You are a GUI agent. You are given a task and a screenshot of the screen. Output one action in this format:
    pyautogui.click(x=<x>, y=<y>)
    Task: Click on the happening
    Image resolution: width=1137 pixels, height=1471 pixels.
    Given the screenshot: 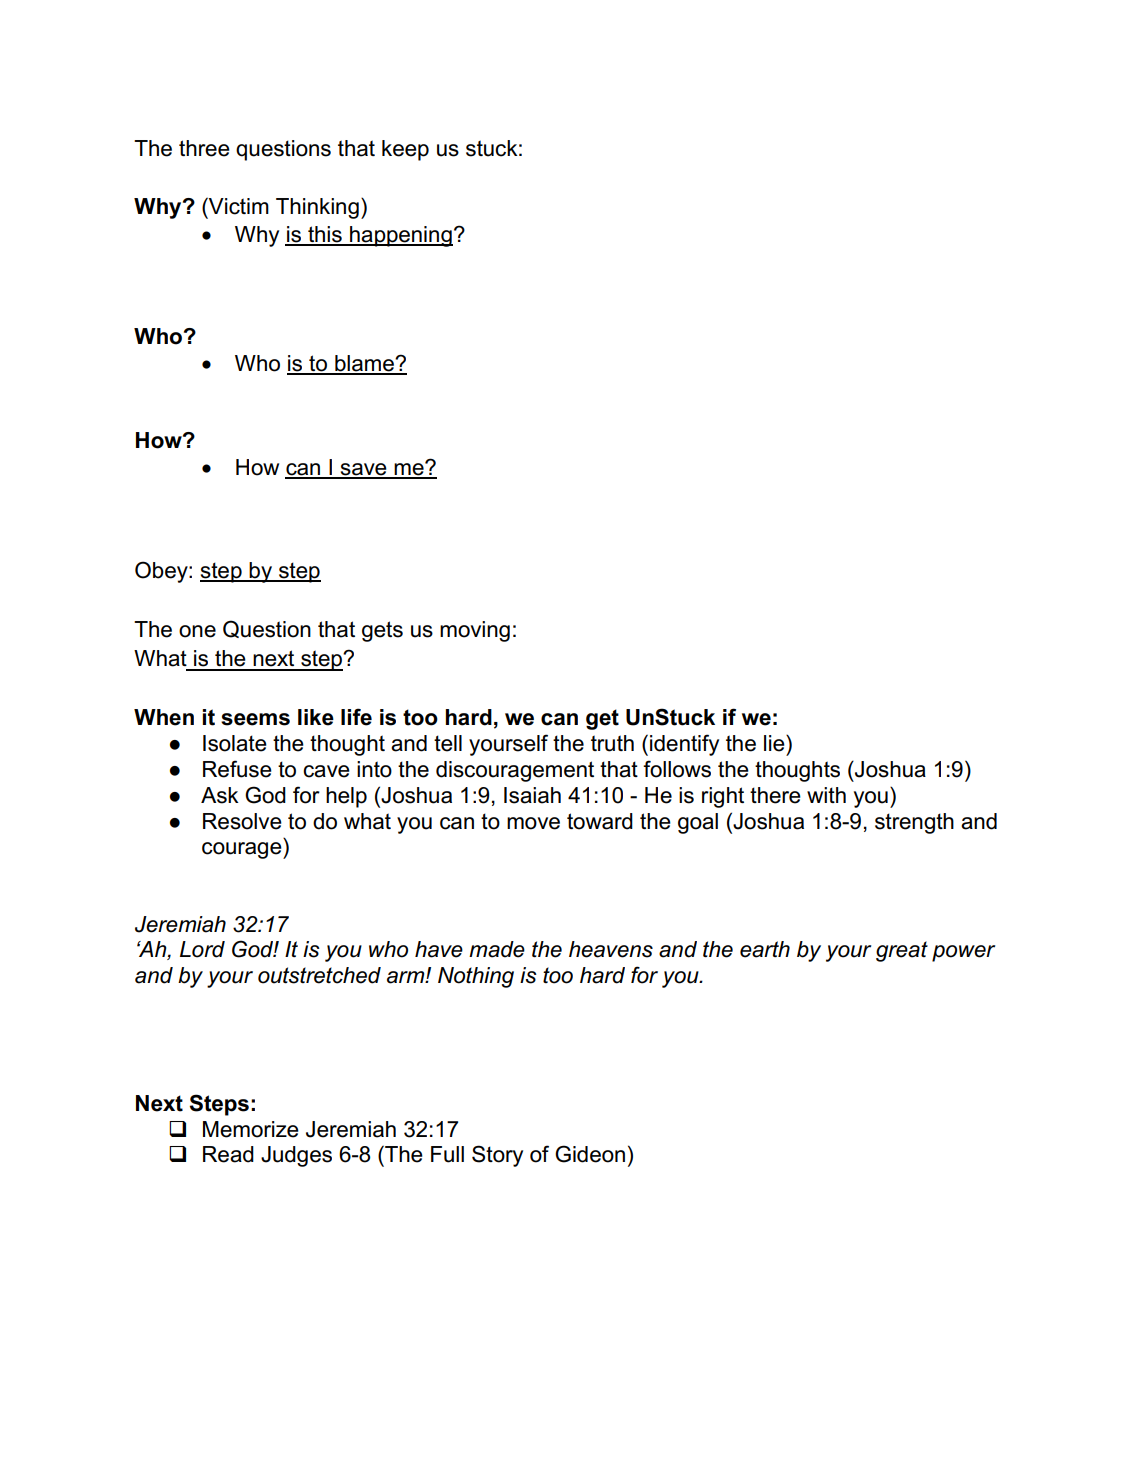 What is the action you would take?
    pyautogui.click(x=400, y=236)
